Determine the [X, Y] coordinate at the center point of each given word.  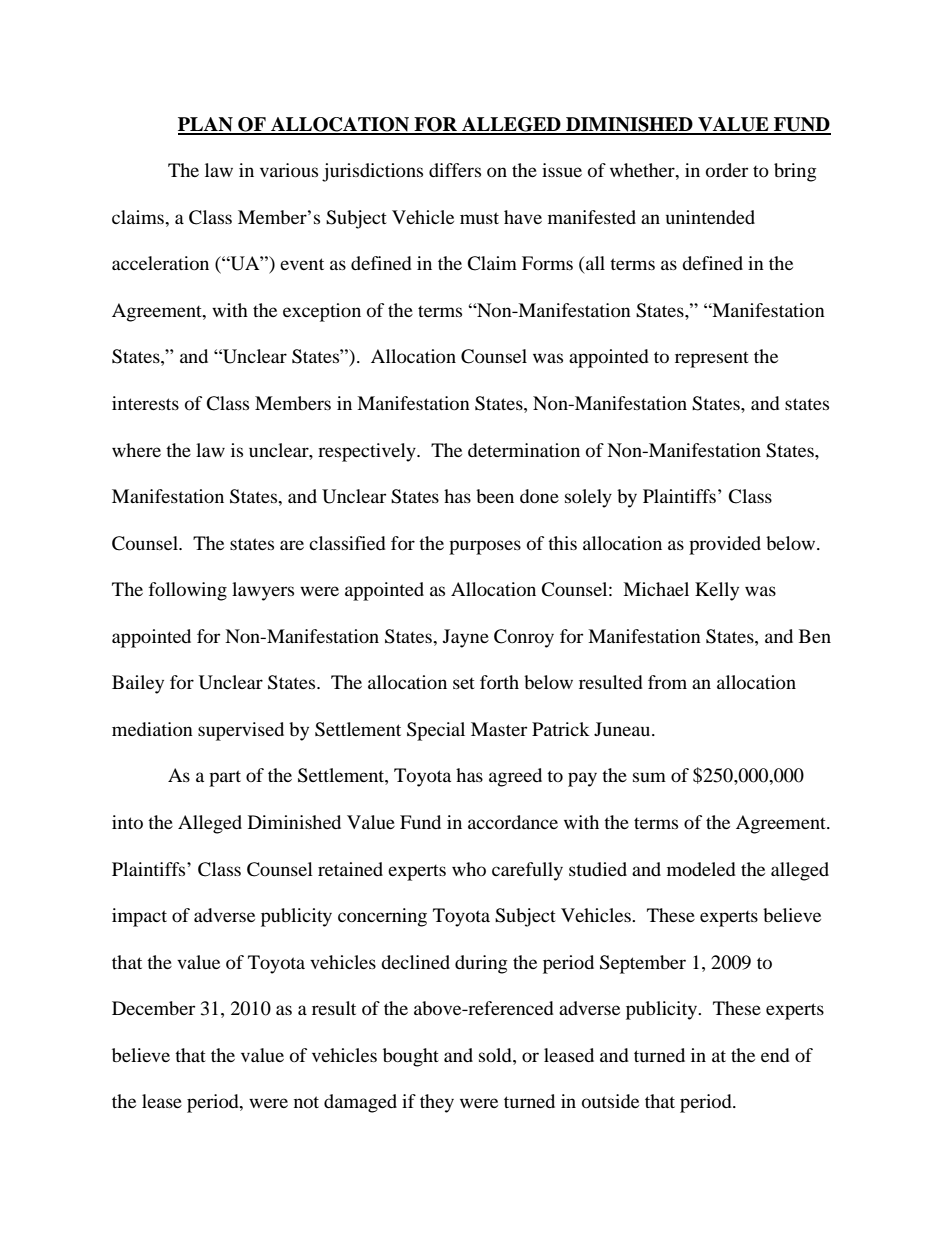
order [727, 170]
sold [496, 1055]
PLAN [206, 125]
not [306, 1102]
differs [455, 170]
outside [610, 1101]
